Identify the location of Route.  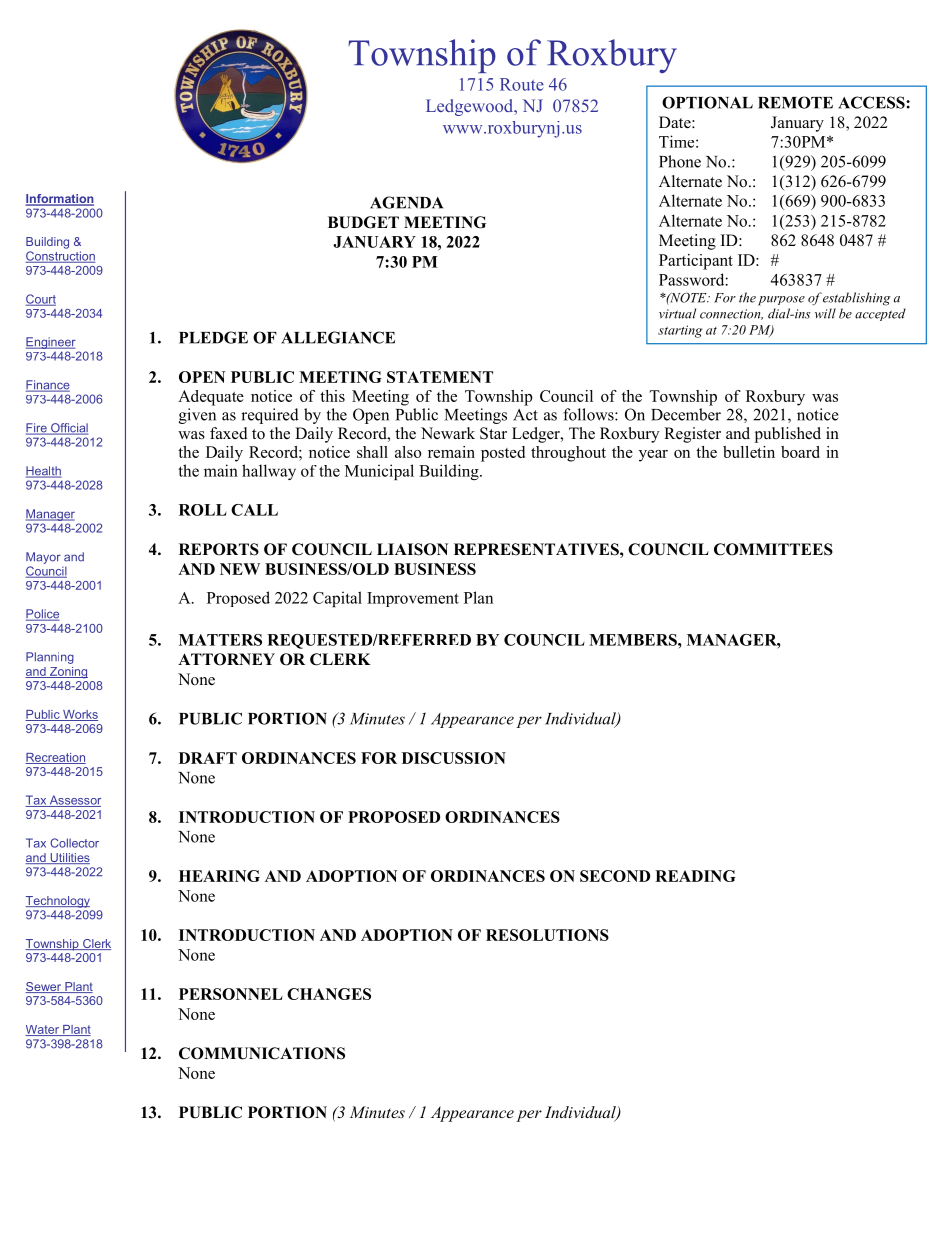
(522, 84).
